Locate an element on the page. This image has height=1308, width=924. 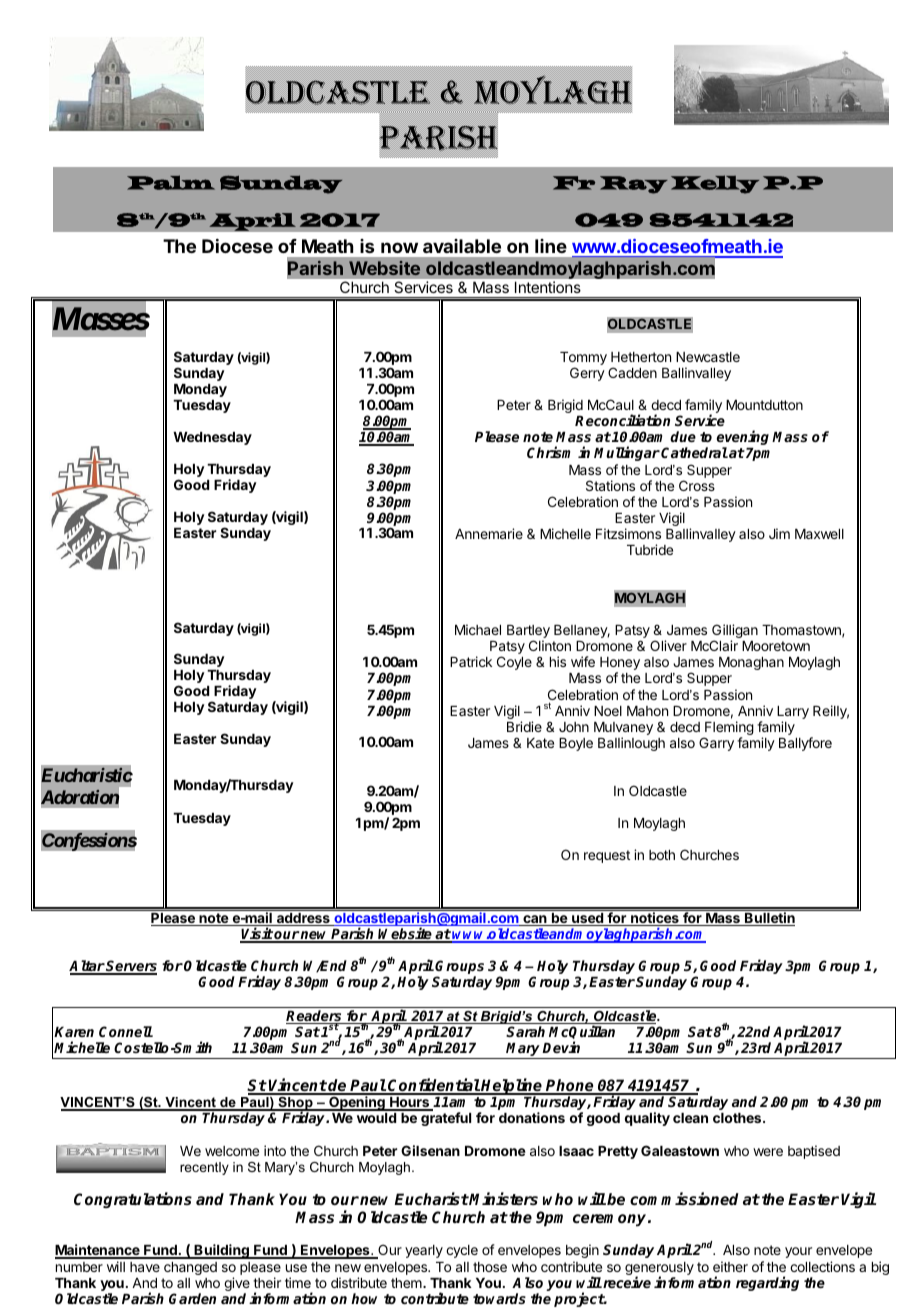
Palm is located at coordinates (171, 182).
